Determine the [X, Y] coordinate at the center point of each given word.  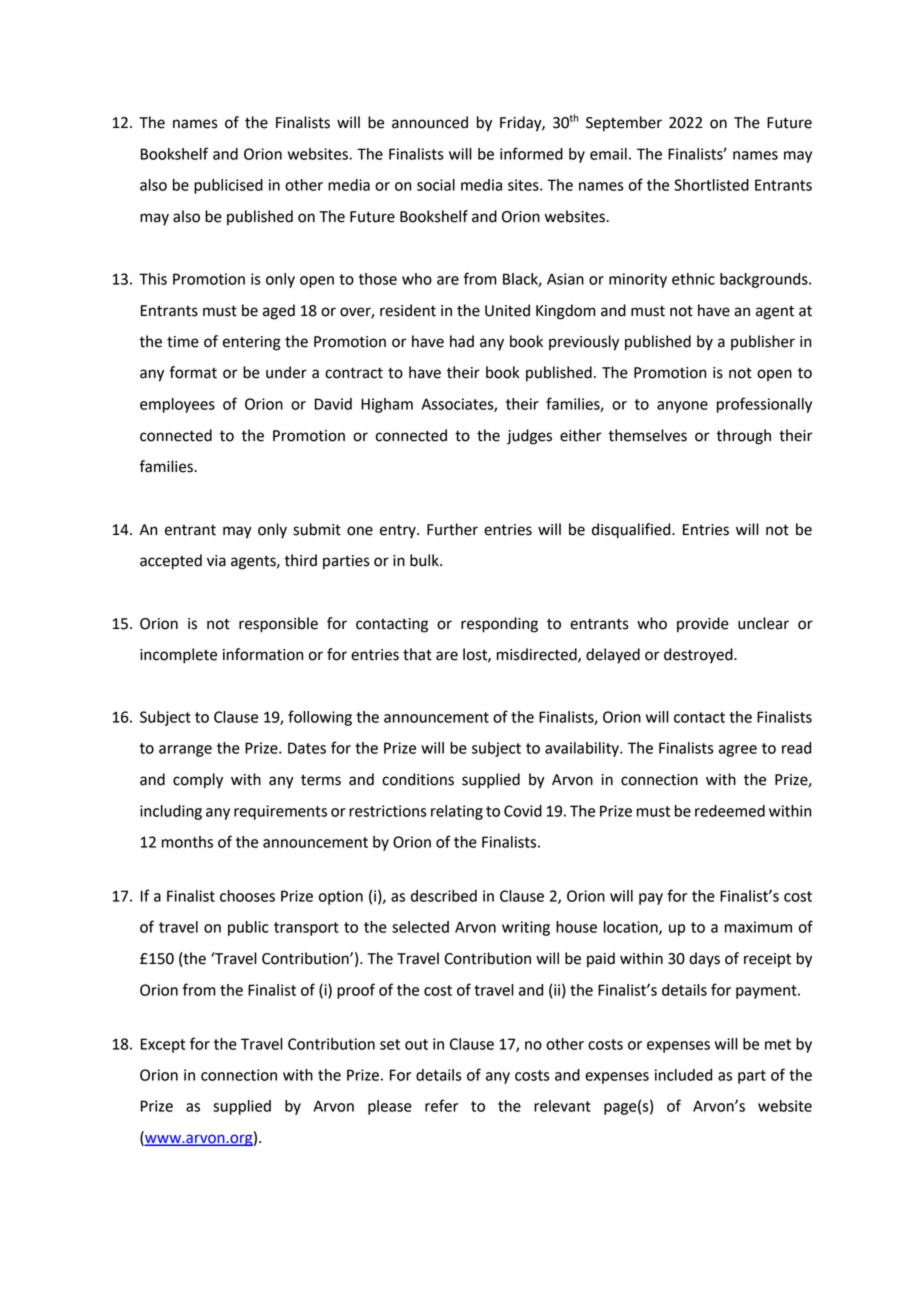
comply [198, 781]
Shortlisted [711, 185]
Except [163, 1045]
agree [738, 751]
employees [177, 405]
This [153, 279]
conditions [418, 779]
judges [529, 437]
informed [531, 153]
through [743, 437]
